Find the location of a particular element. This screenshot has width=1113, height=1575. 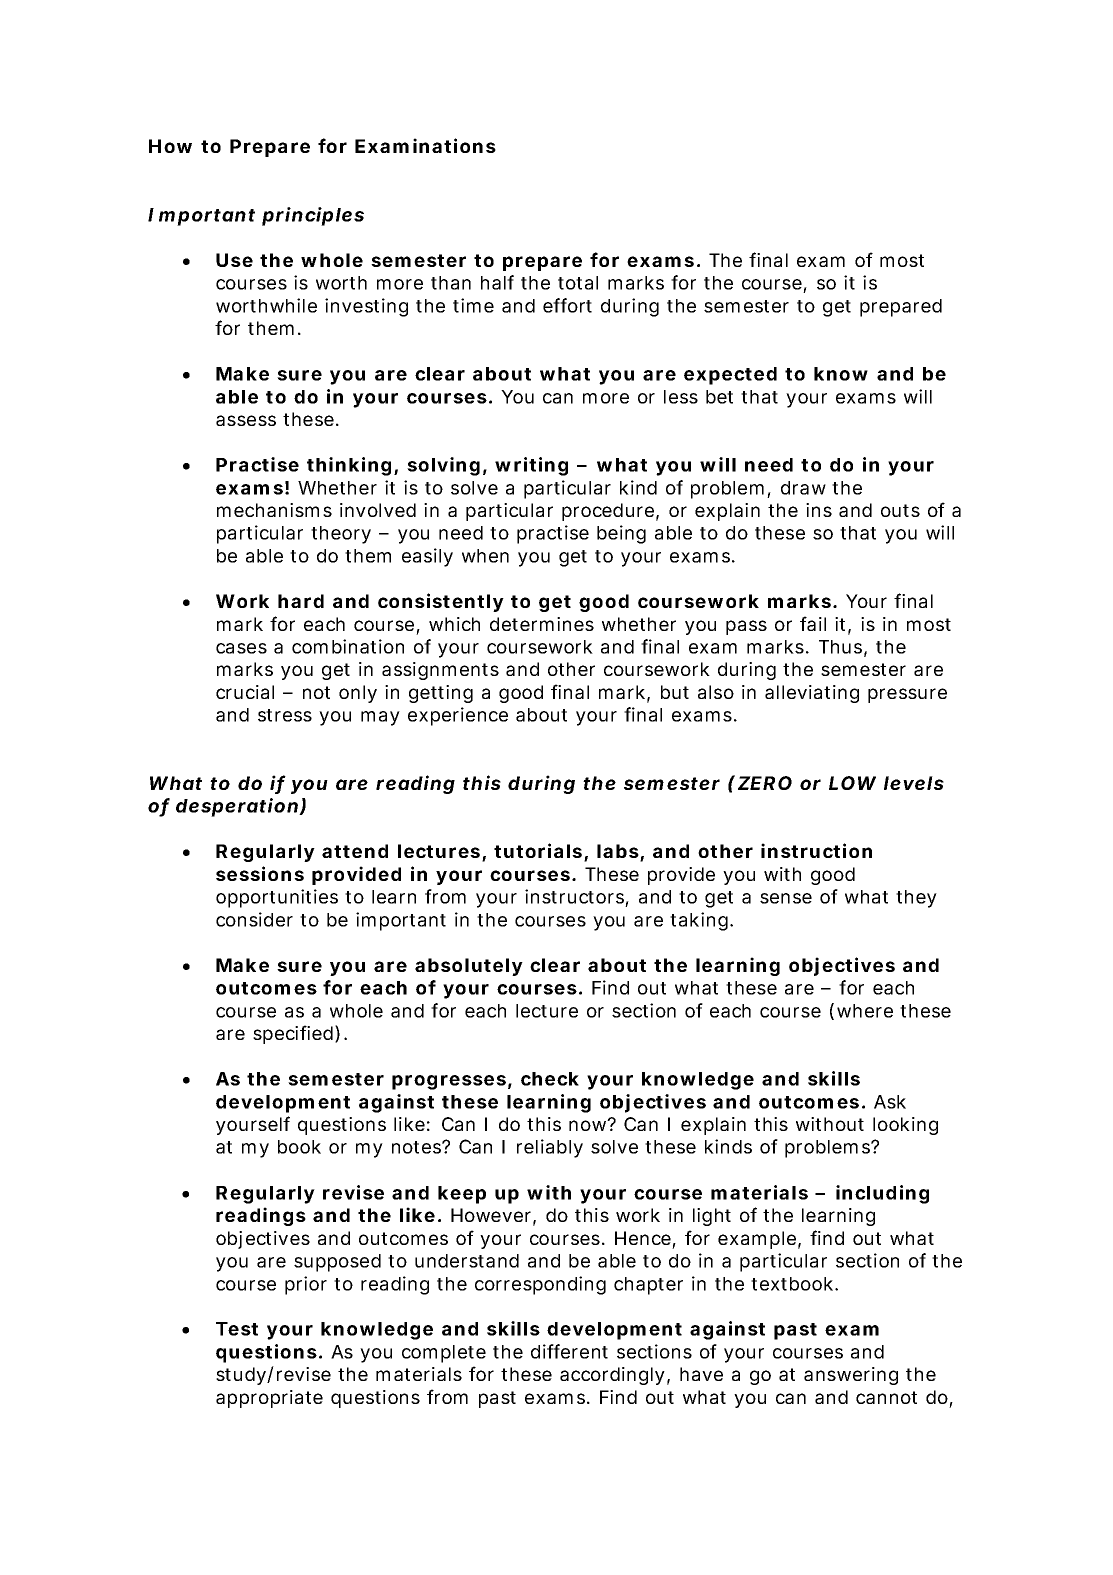

appropriate is located at coordinates (269, 1399).
